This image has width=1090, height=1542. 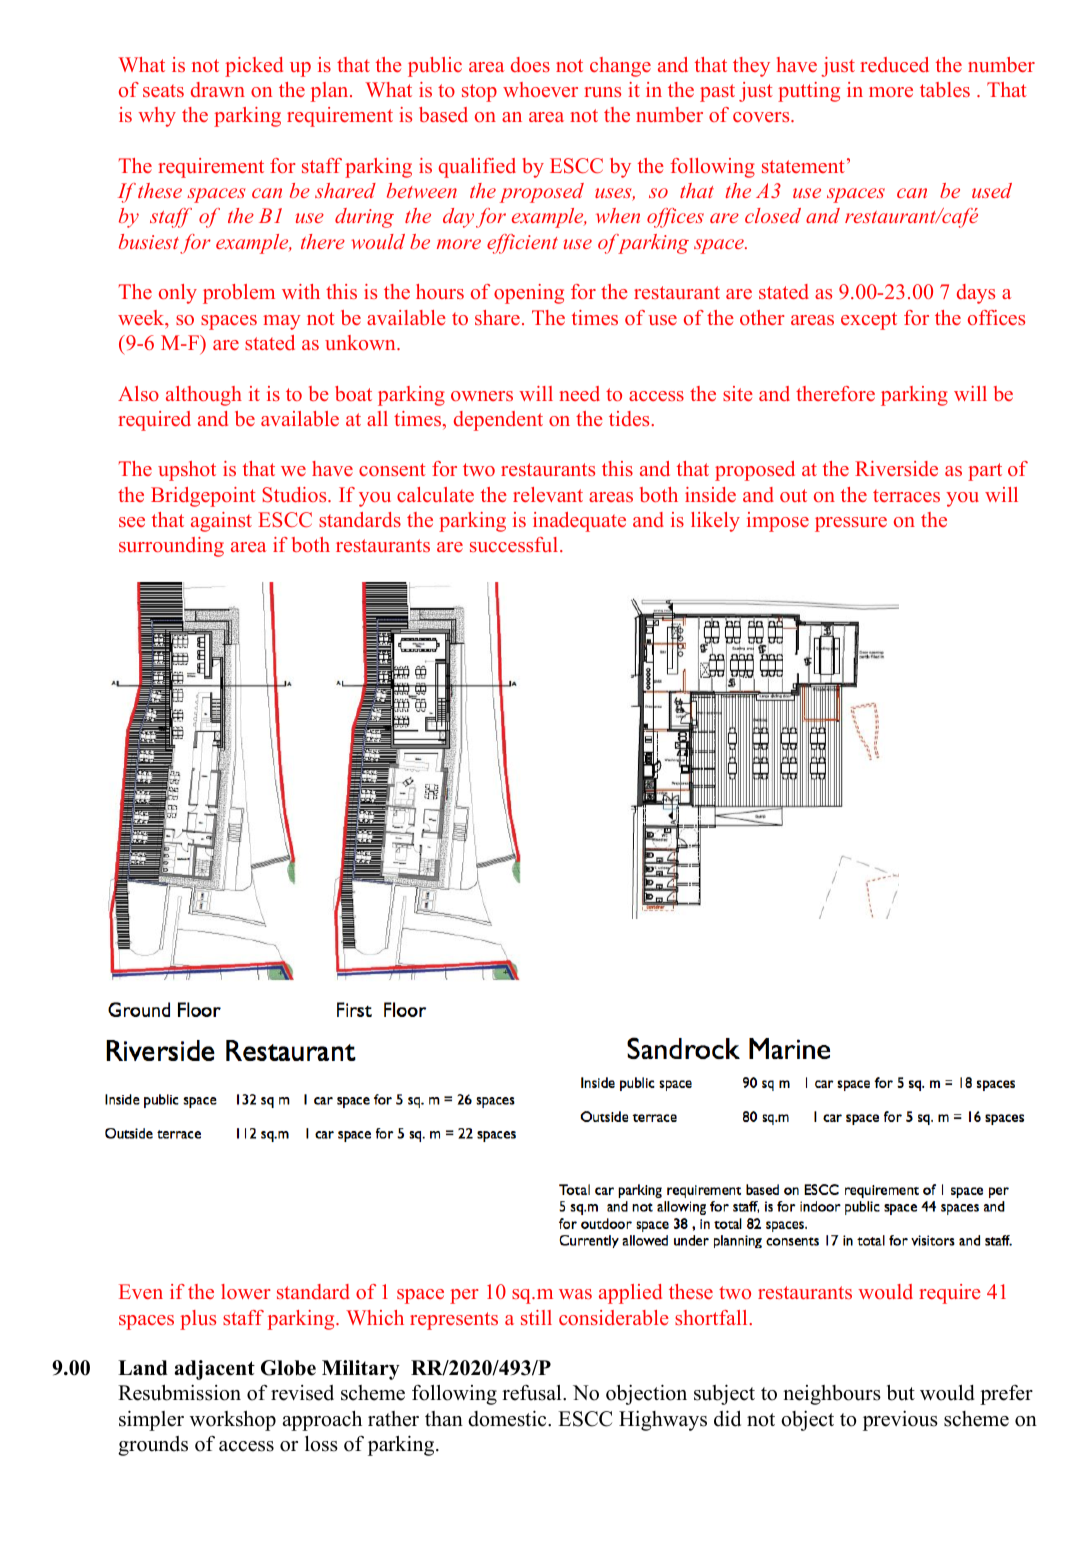 What do you see at coordinates (515, 544) in the image?
I see `successful` at bounding box center [515, 544].
